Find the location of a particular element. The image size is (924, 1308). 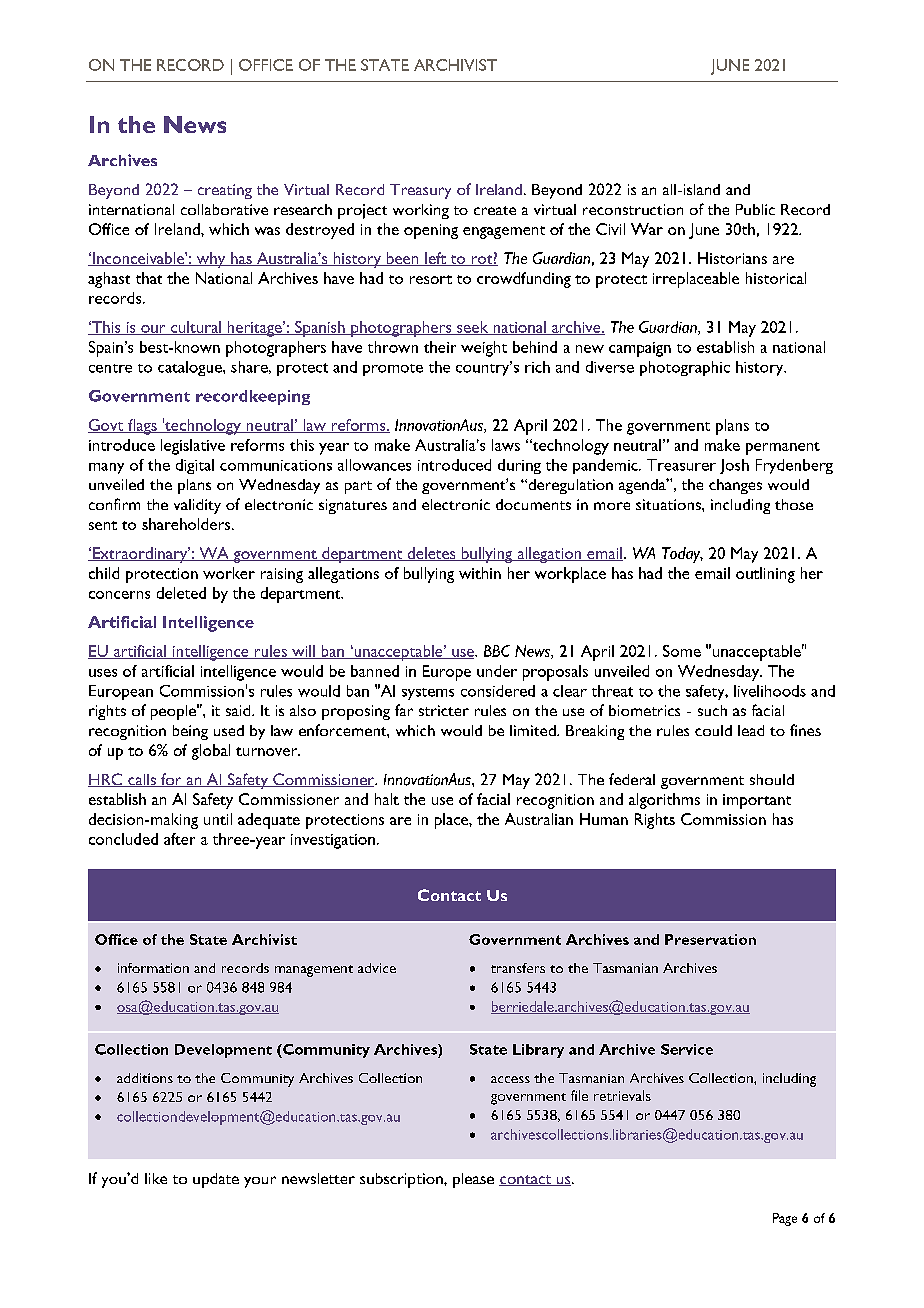

Public is located at coordinates (755, 209).
